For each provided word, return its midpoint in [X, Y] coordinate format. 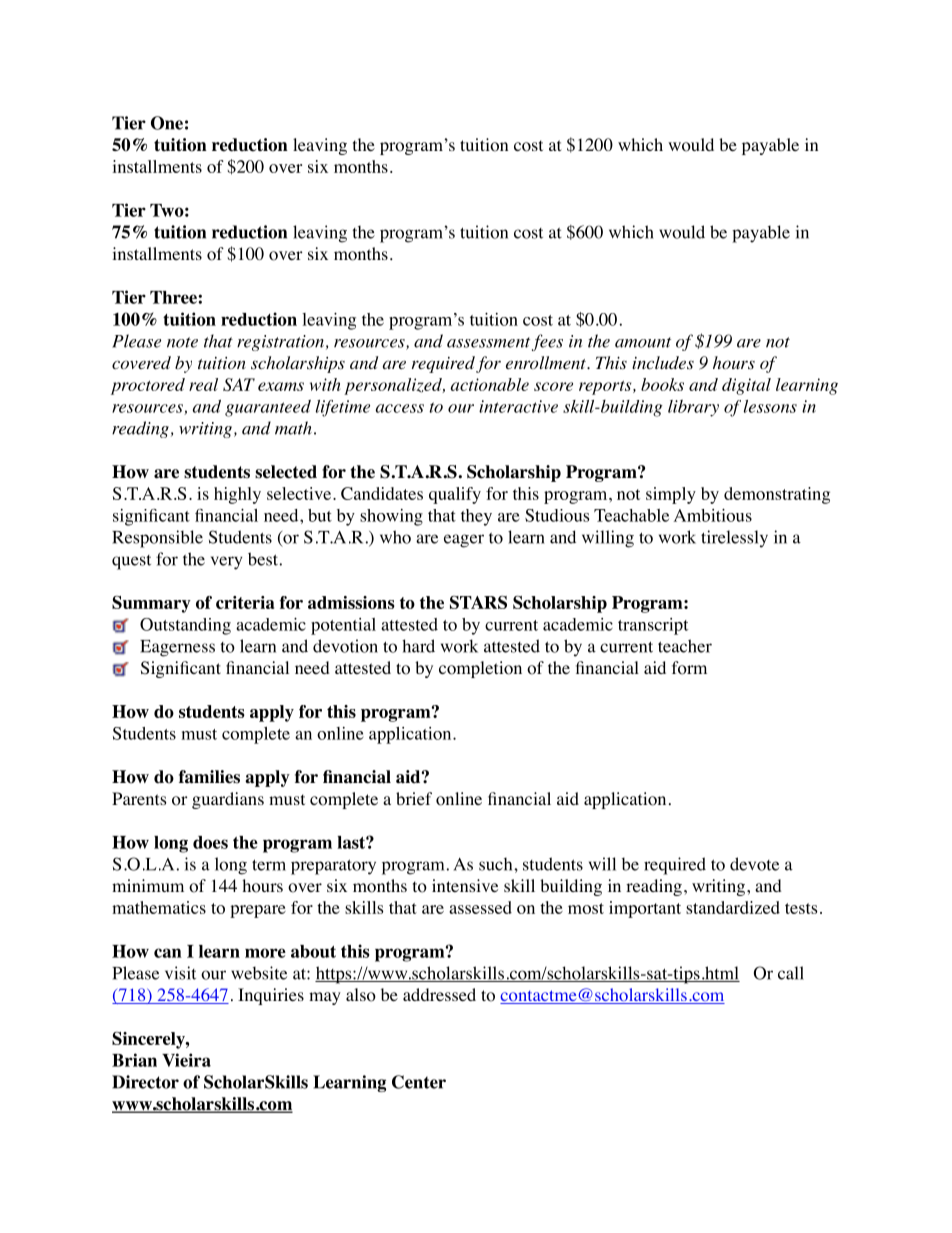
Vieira [186, 1060]
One [167, 123]
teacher [685, 646]
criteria [245, 602]
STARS [478, 602]
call [791, 973]
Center [419, 1082]
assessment [488, 342]
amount [643, 342]
